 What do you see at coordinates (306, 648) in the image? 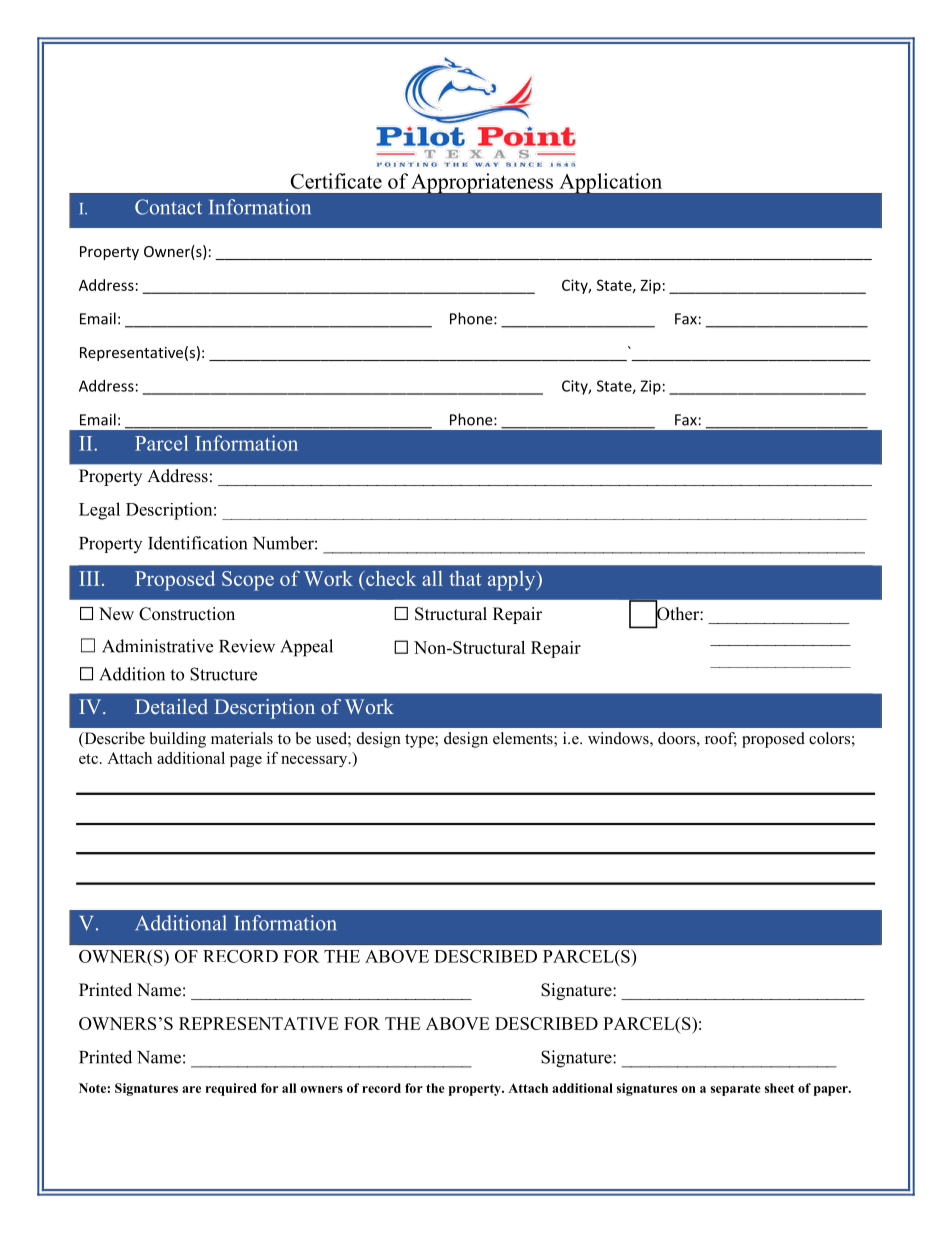
I see `Appeal` at bounding box center [306, 648].
